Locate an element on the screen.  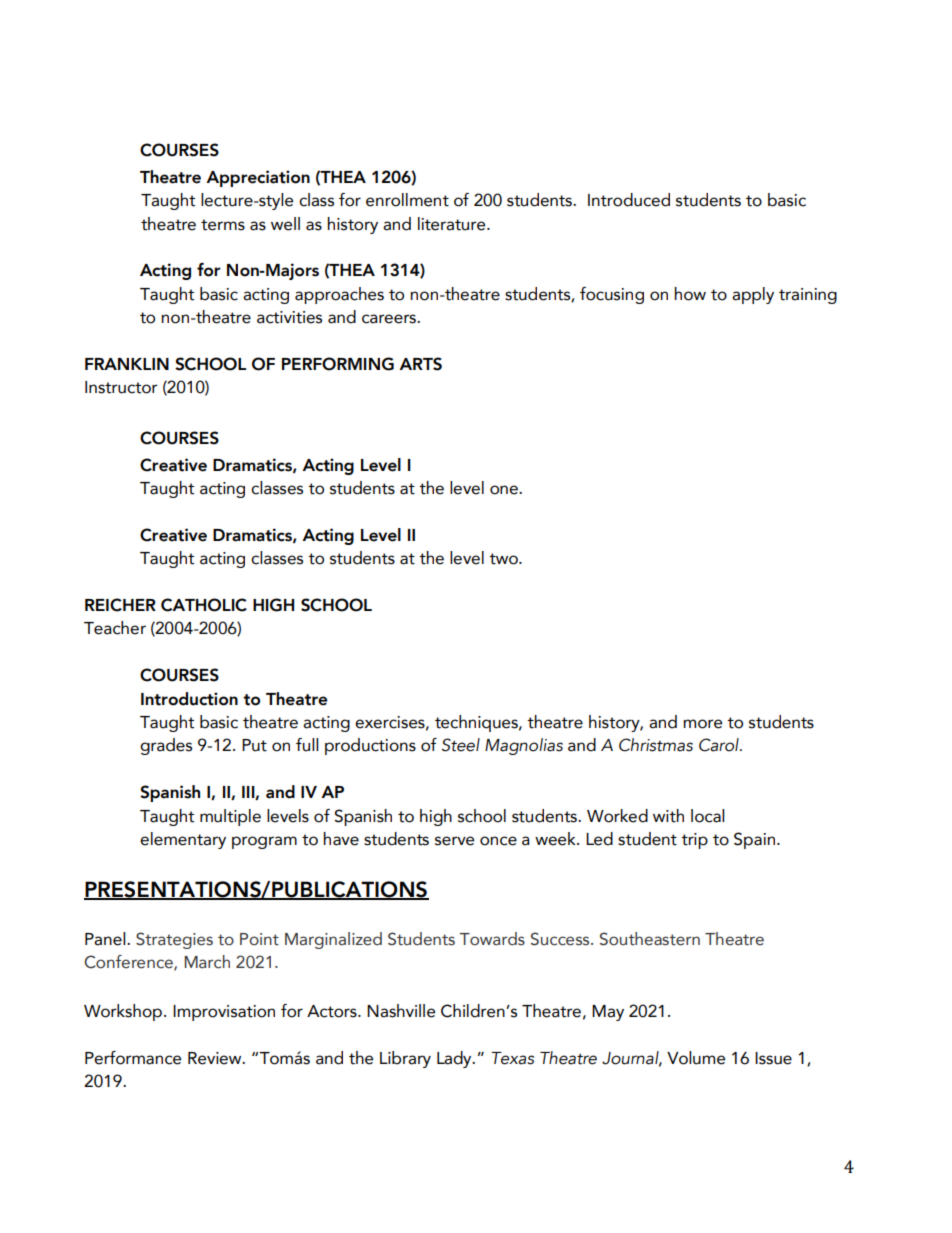
terms is located at coordinates (223, 225).
